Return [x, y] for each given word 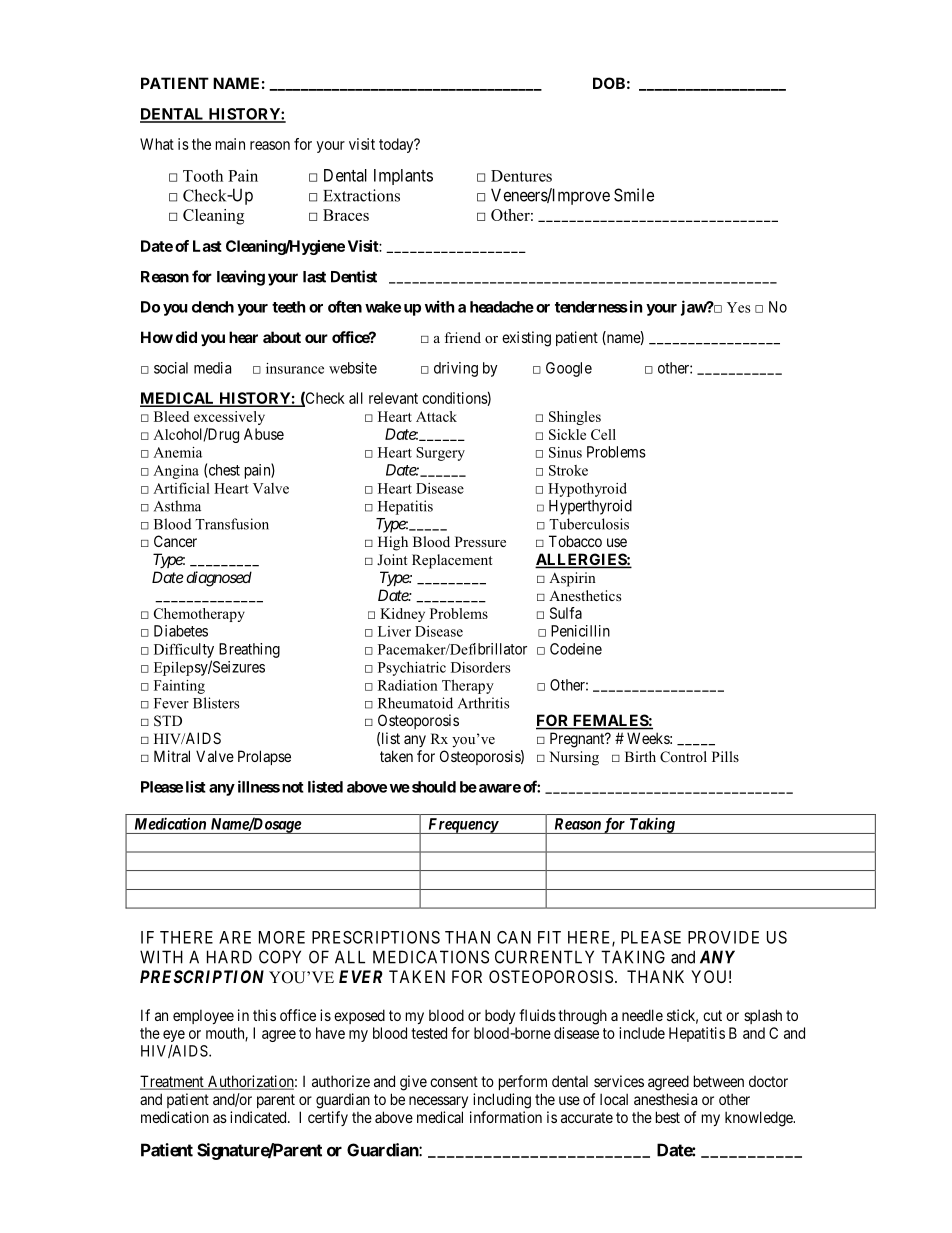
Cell [603, 434]
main [230, 144]
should [432, 787]
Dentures [521, 176]
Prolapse [264, 757]
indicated [259, 1117]
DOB [609, 83]
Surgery [440, 454]
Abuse [264, 434]
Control [683, 757]
